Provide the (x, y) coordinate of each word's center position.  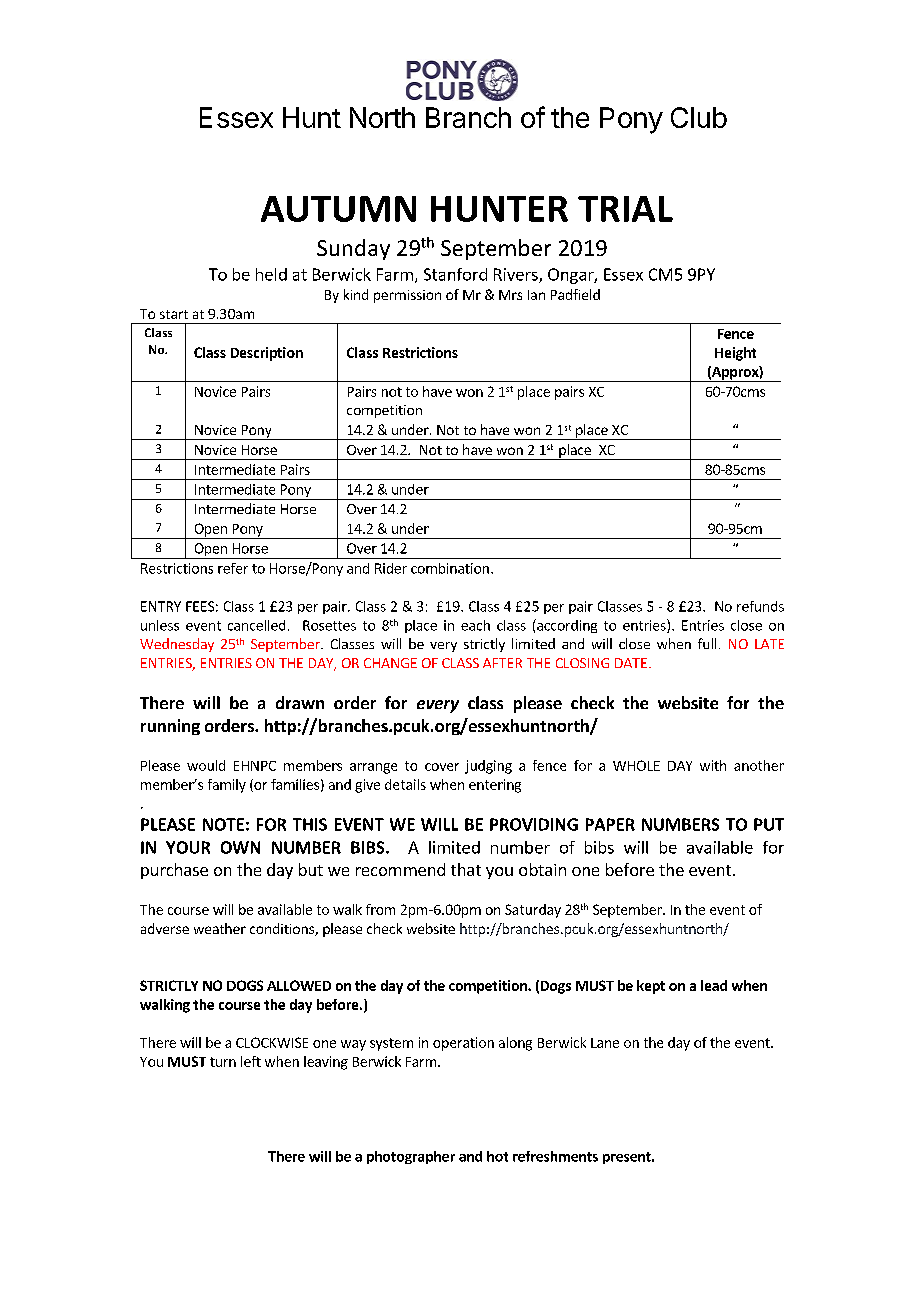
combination (450, 568)
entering (495, 786)
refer (233, 568)
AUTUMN (338, 209)
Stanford (455, 274)
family (227, 786)
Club (699, 117)
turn (223, 1062)
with (713, 765)
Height (735, 354)
